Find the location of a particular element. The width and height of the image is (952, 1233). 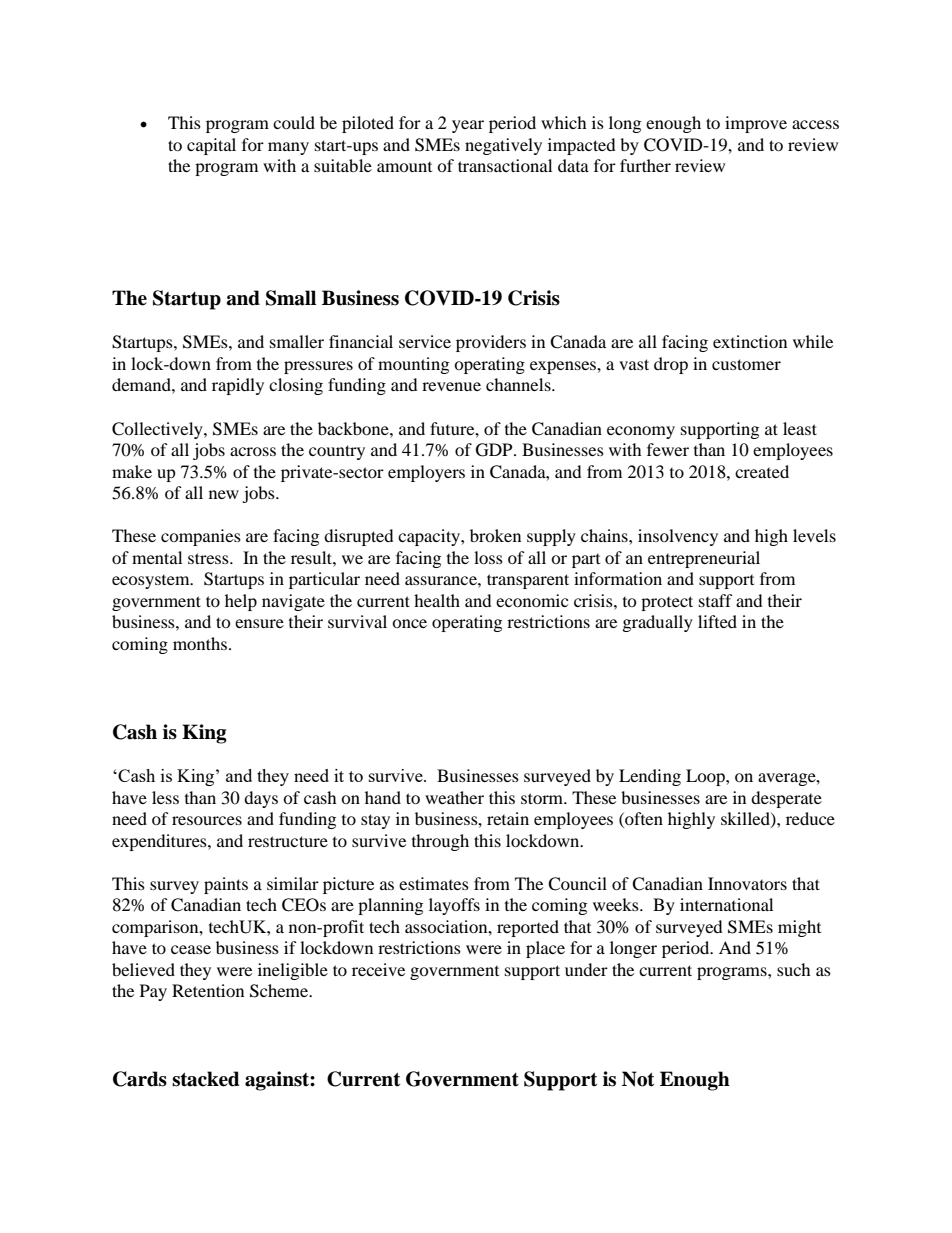

Not is located at coordinates (638, 1079).
